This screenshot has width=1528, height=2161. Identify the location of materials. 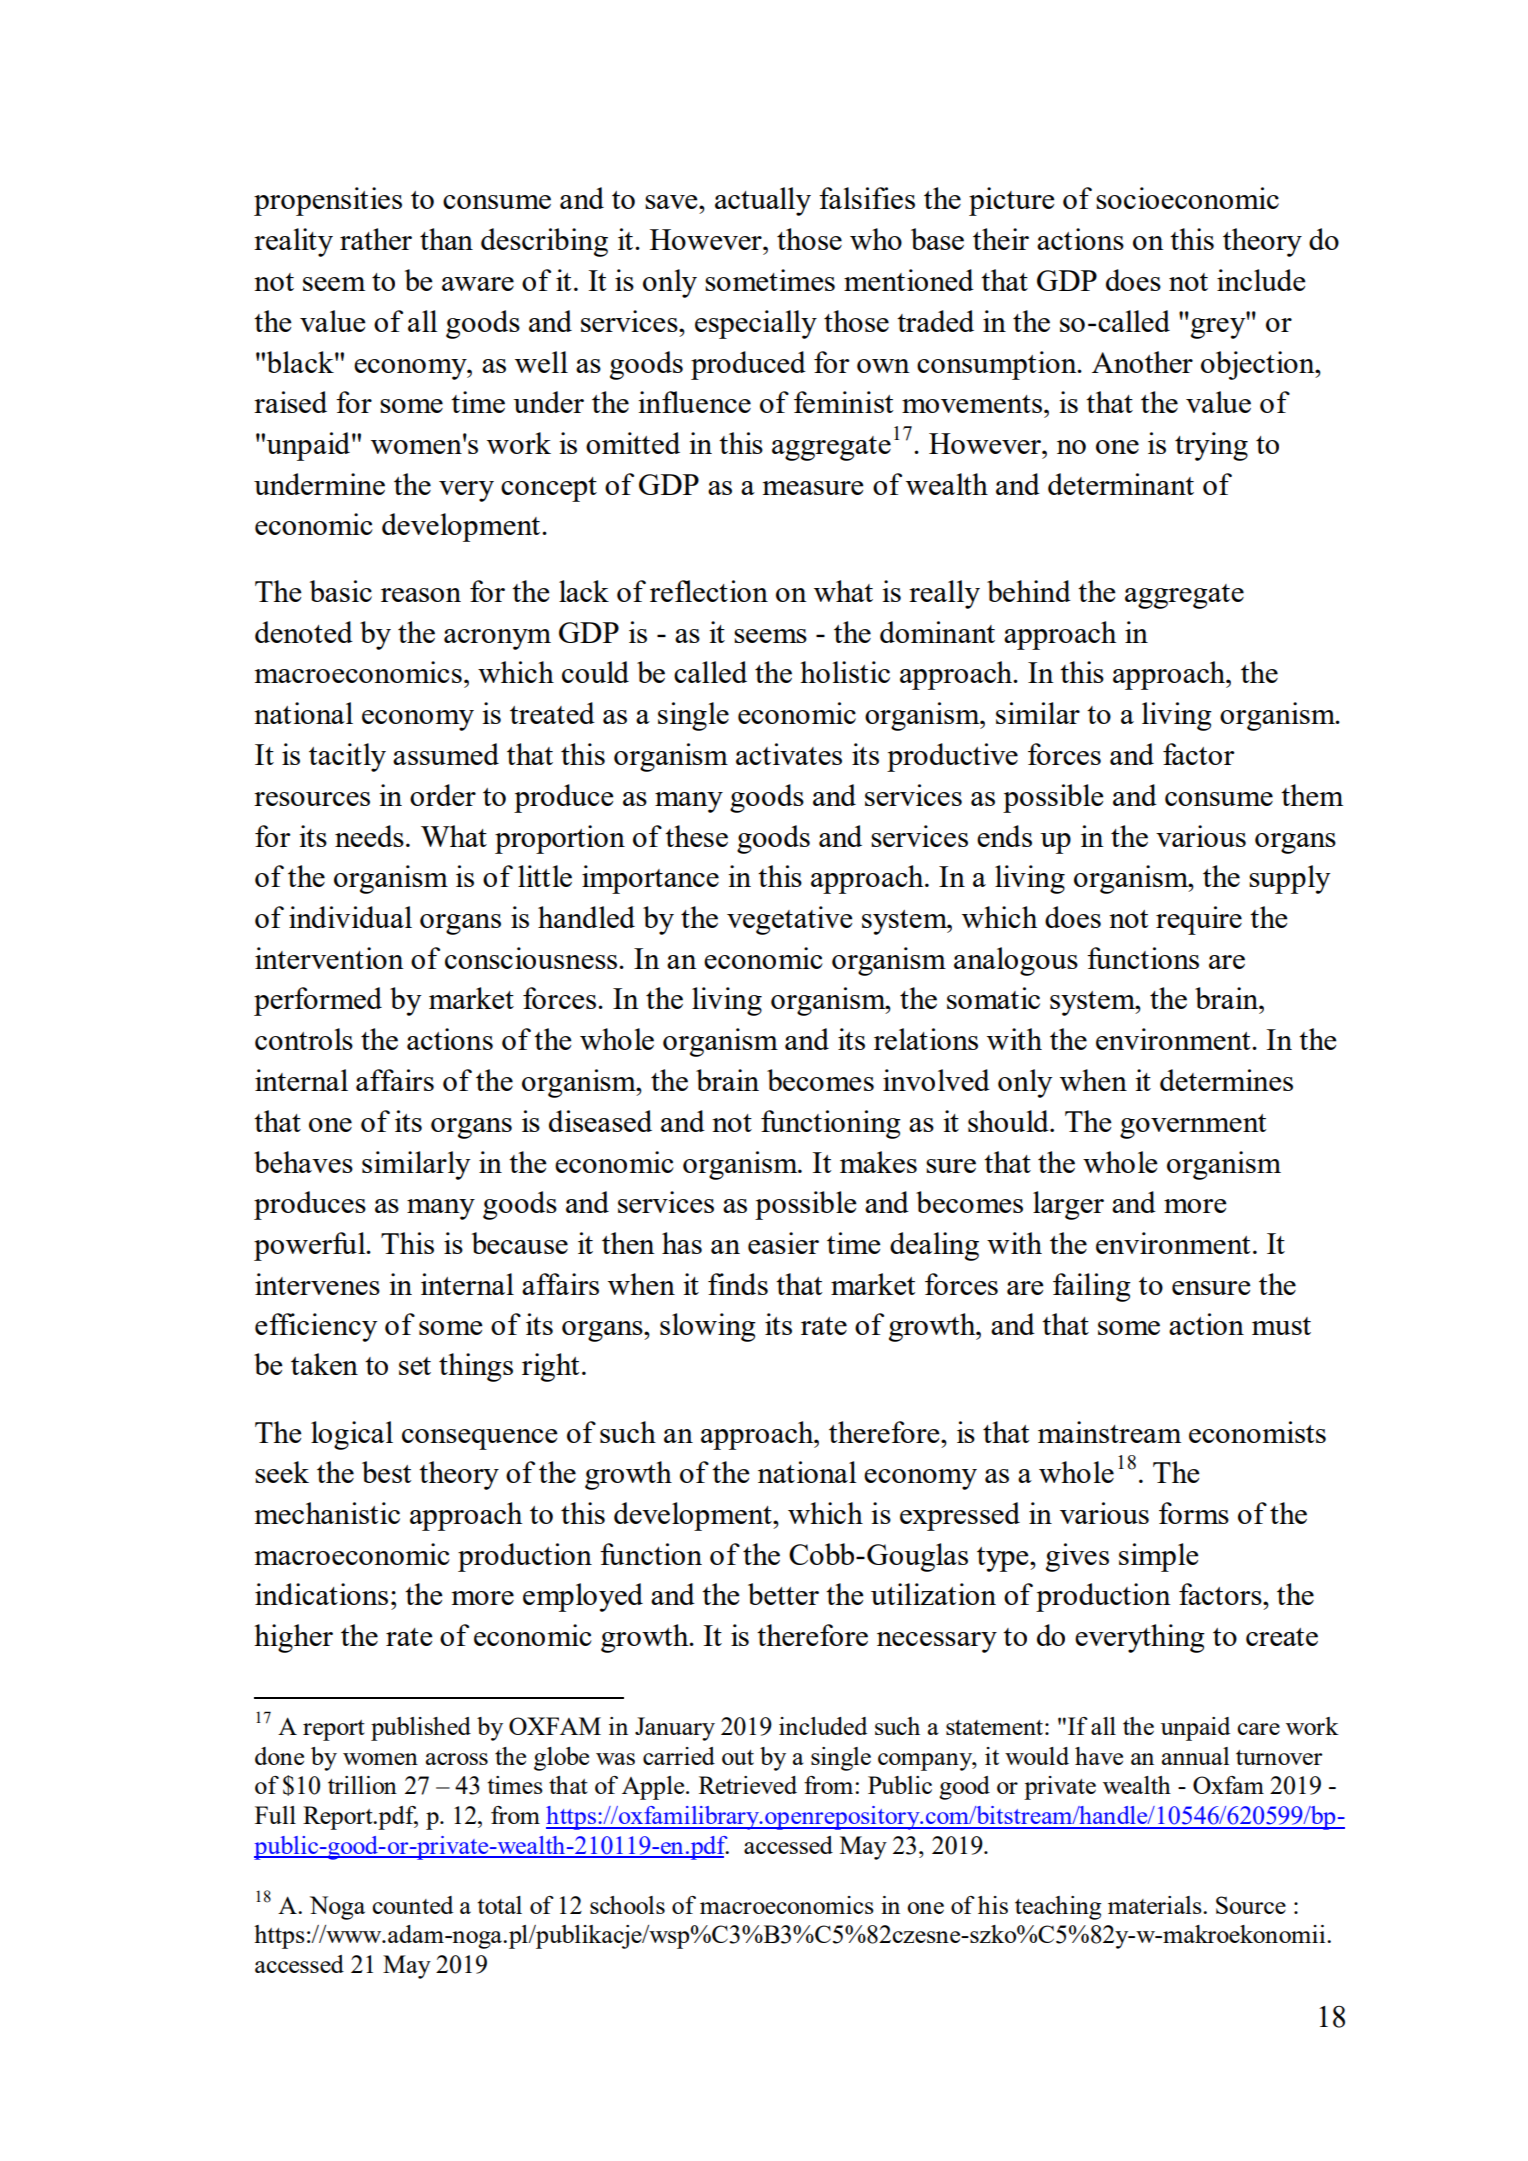
(1156, 1905).
